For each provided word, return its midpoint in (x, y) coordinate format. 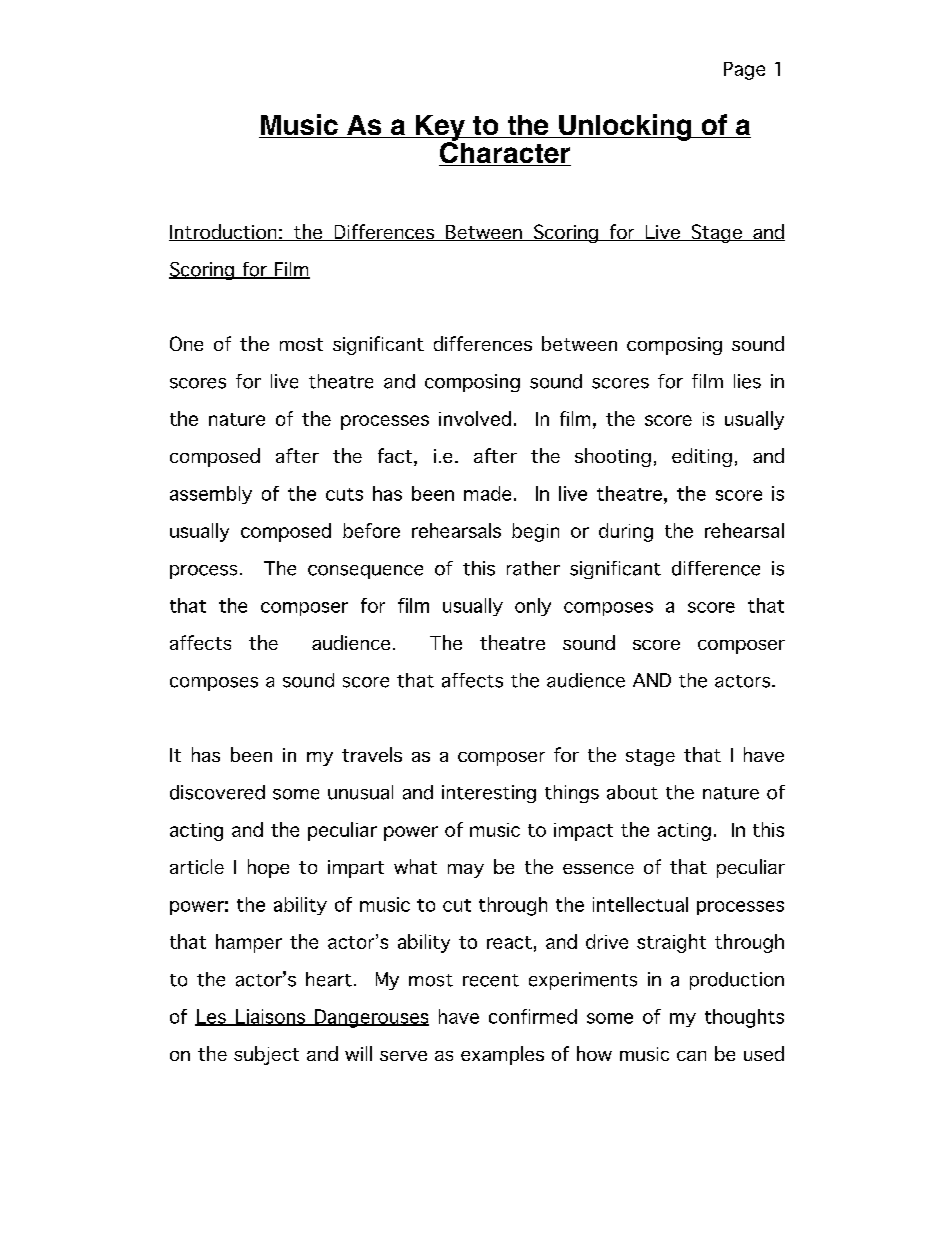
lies (747, 381)
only (533, 607)
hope (268, 868)
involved (475, 418)
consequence (365, 572)
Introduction (224, 232)
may (466, 871)
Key (440, 129)
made (487, 493)
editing (702, 457)
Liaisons (270, 1017)
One (186, 343)
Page (744, 71)
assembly (211, 495)
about (632, 792)
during (626, 532)
